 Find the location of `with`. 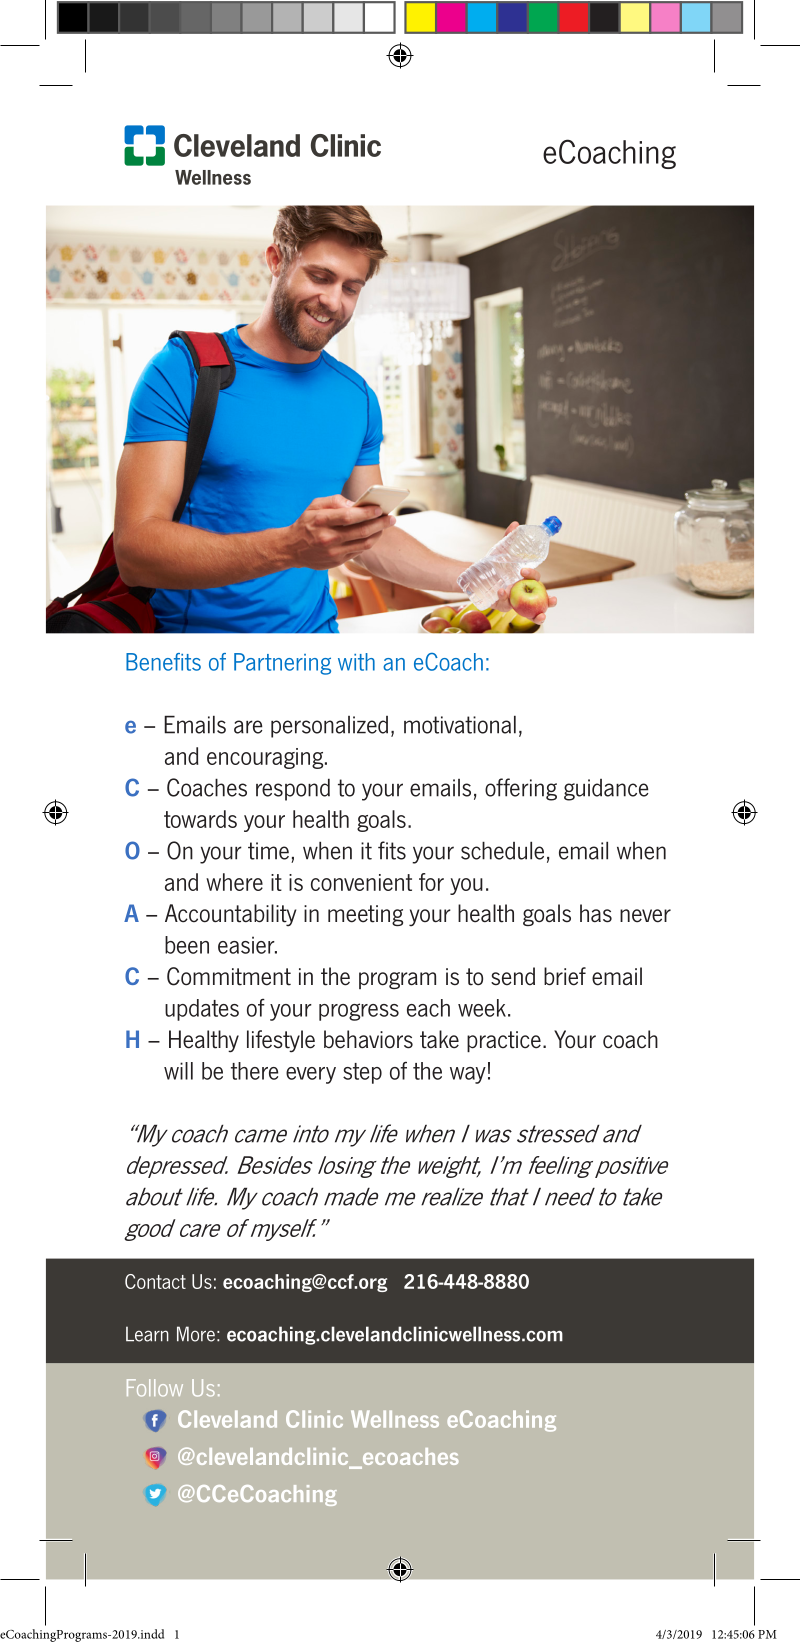

with is located at coordinates (356, 662).
